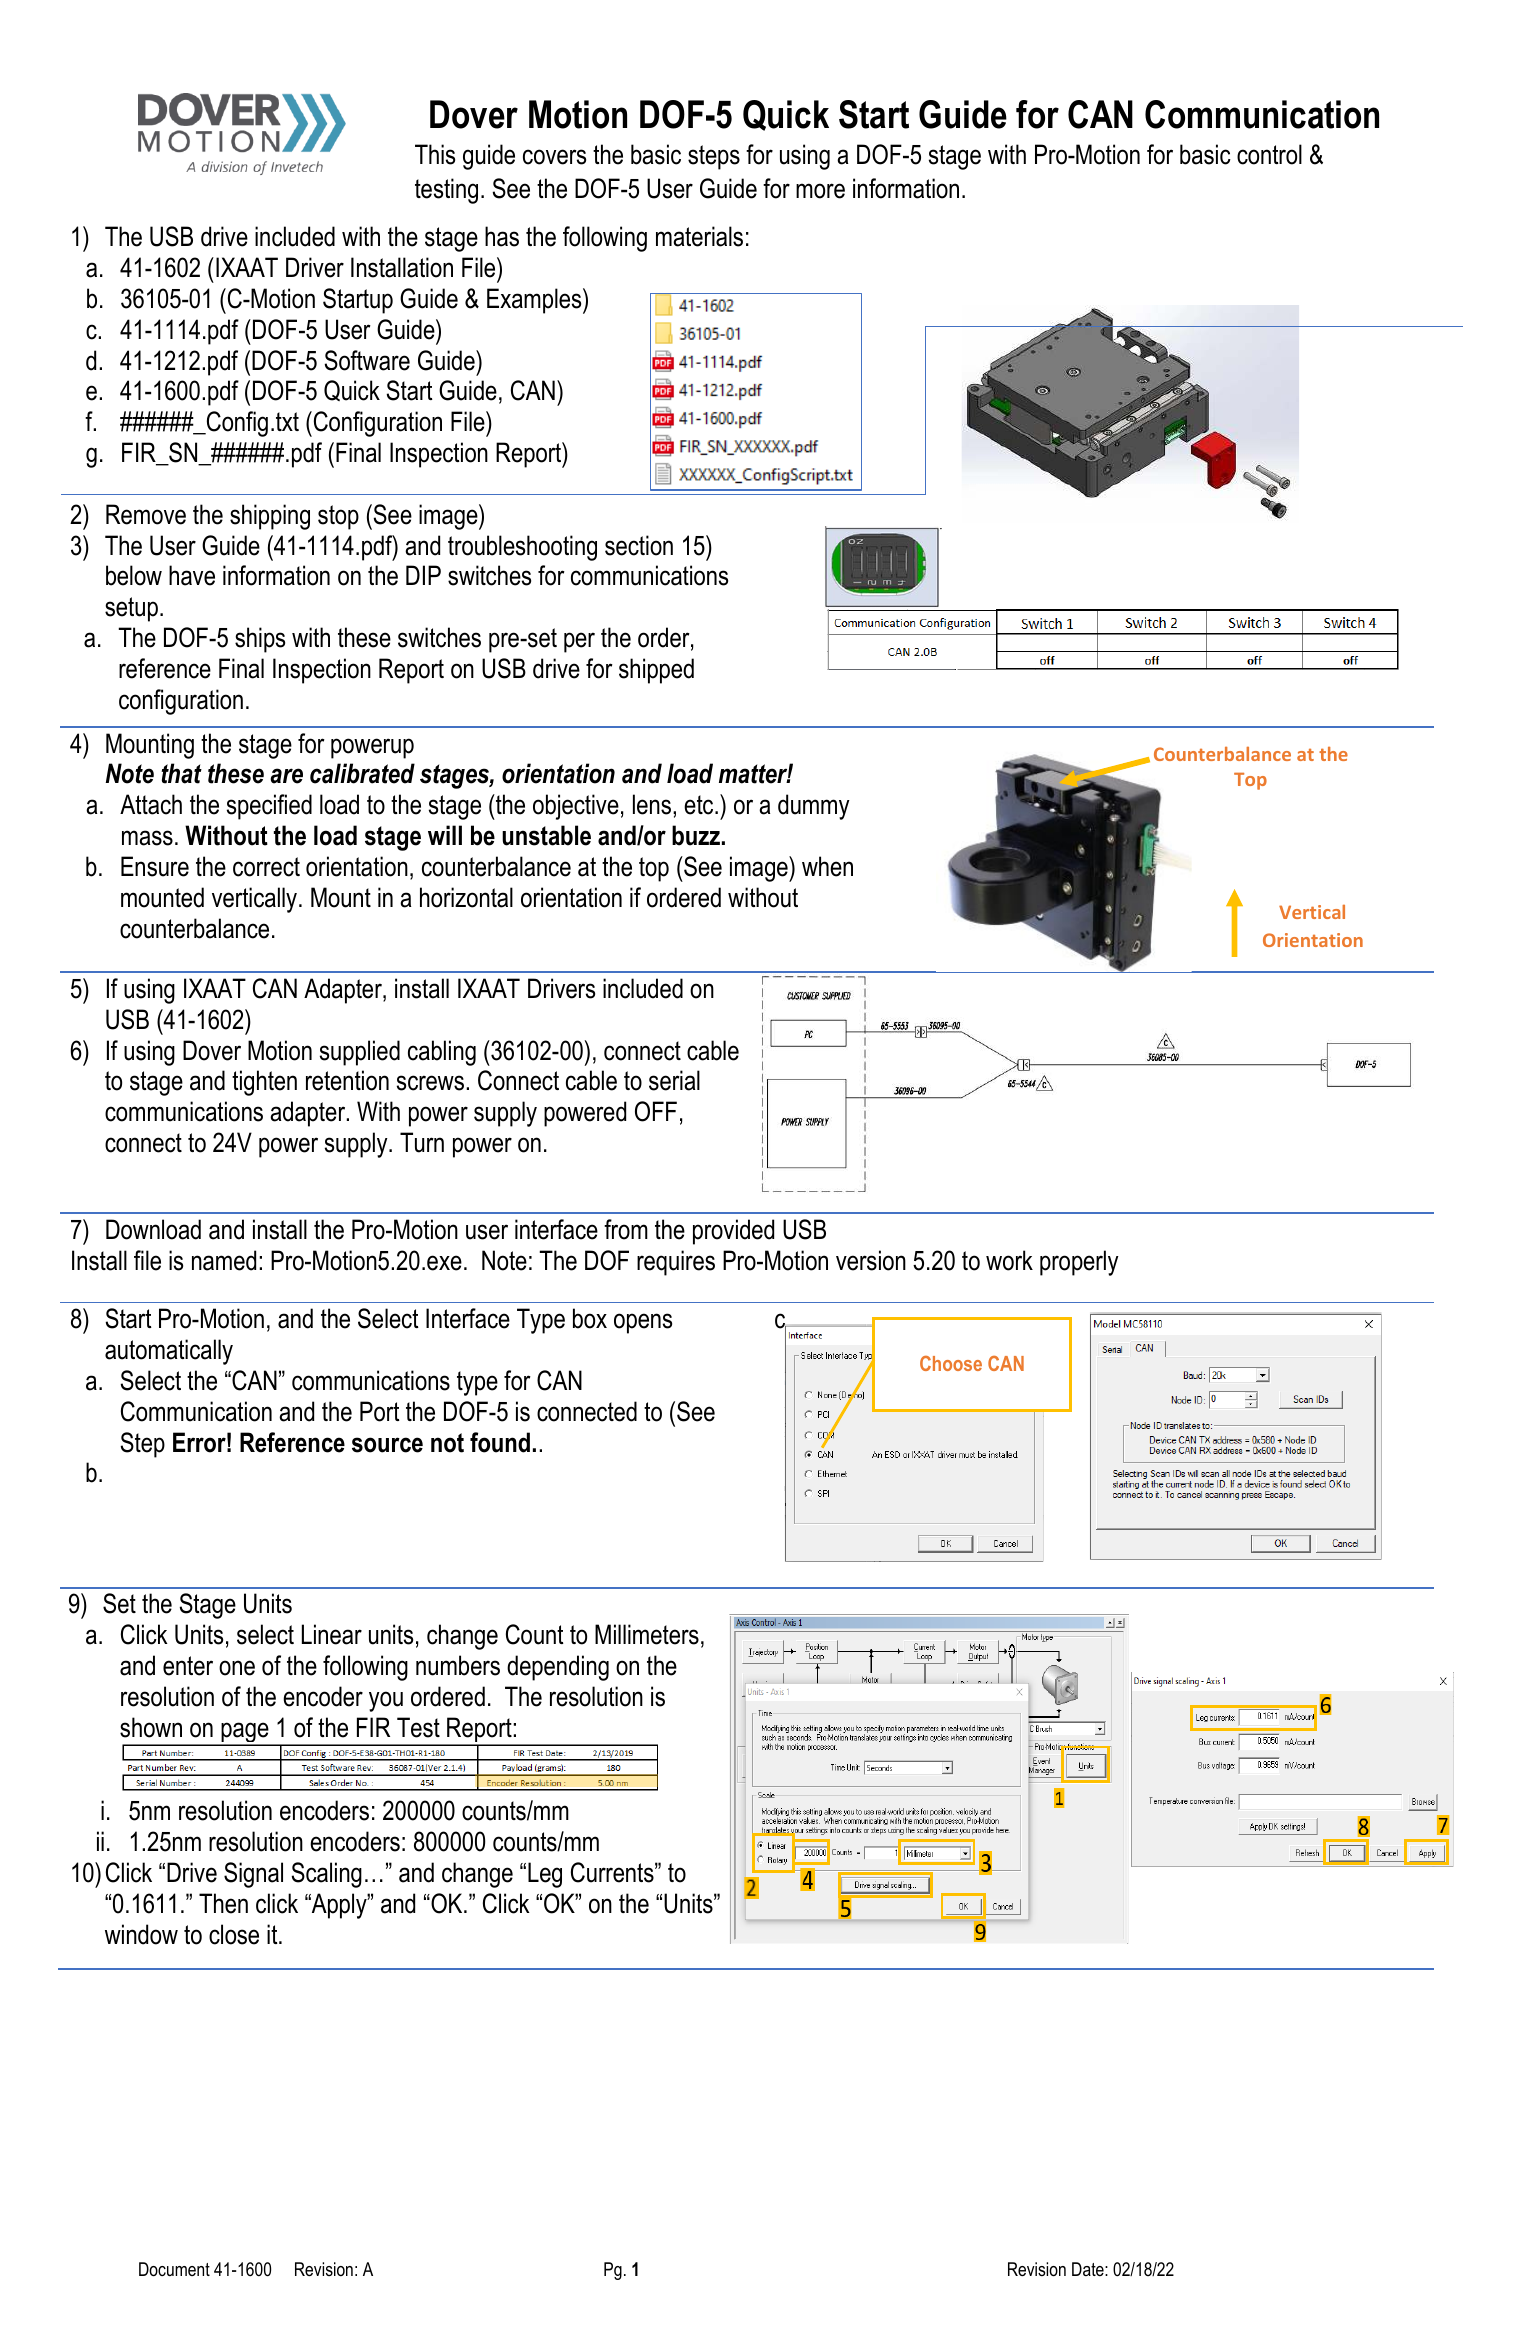 The image size is (1520, 2350). I want to click on This, so click(435, 154).
